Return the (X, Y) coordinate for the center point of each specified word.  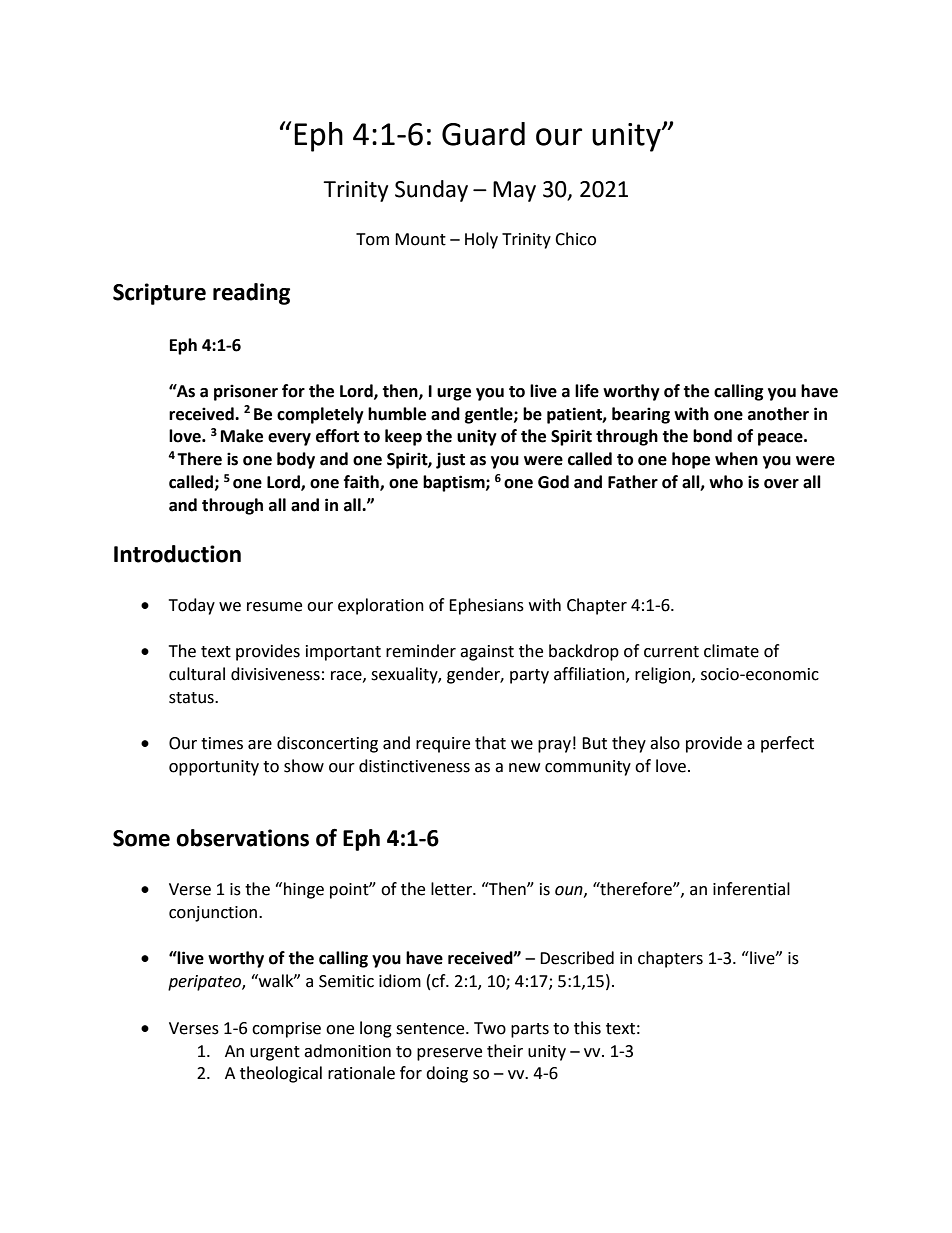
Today (192, 606)
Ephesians (486, 606)
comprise (286, 1030)
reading (251, 294)
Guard (483, 134)
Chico (575, 239)
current (671, 652)
